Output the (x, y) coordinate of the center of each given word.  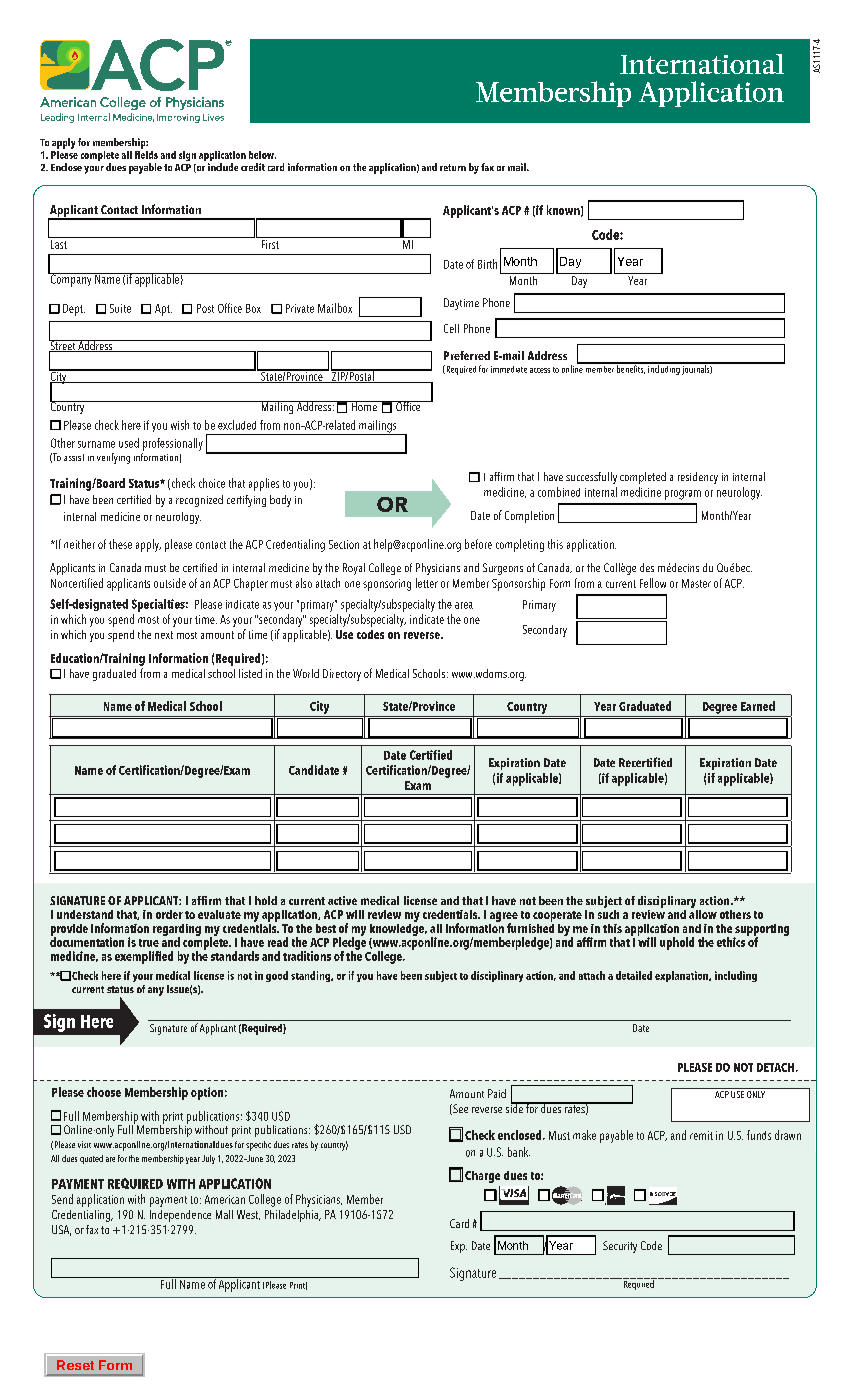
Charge (482, 1177)
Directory (342, 675)
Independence (180, 1216)
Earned (758, 706)
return (453, 167)
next (164, 635)
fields (146, 153)
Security (620, 1247)
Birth (487, 264)
